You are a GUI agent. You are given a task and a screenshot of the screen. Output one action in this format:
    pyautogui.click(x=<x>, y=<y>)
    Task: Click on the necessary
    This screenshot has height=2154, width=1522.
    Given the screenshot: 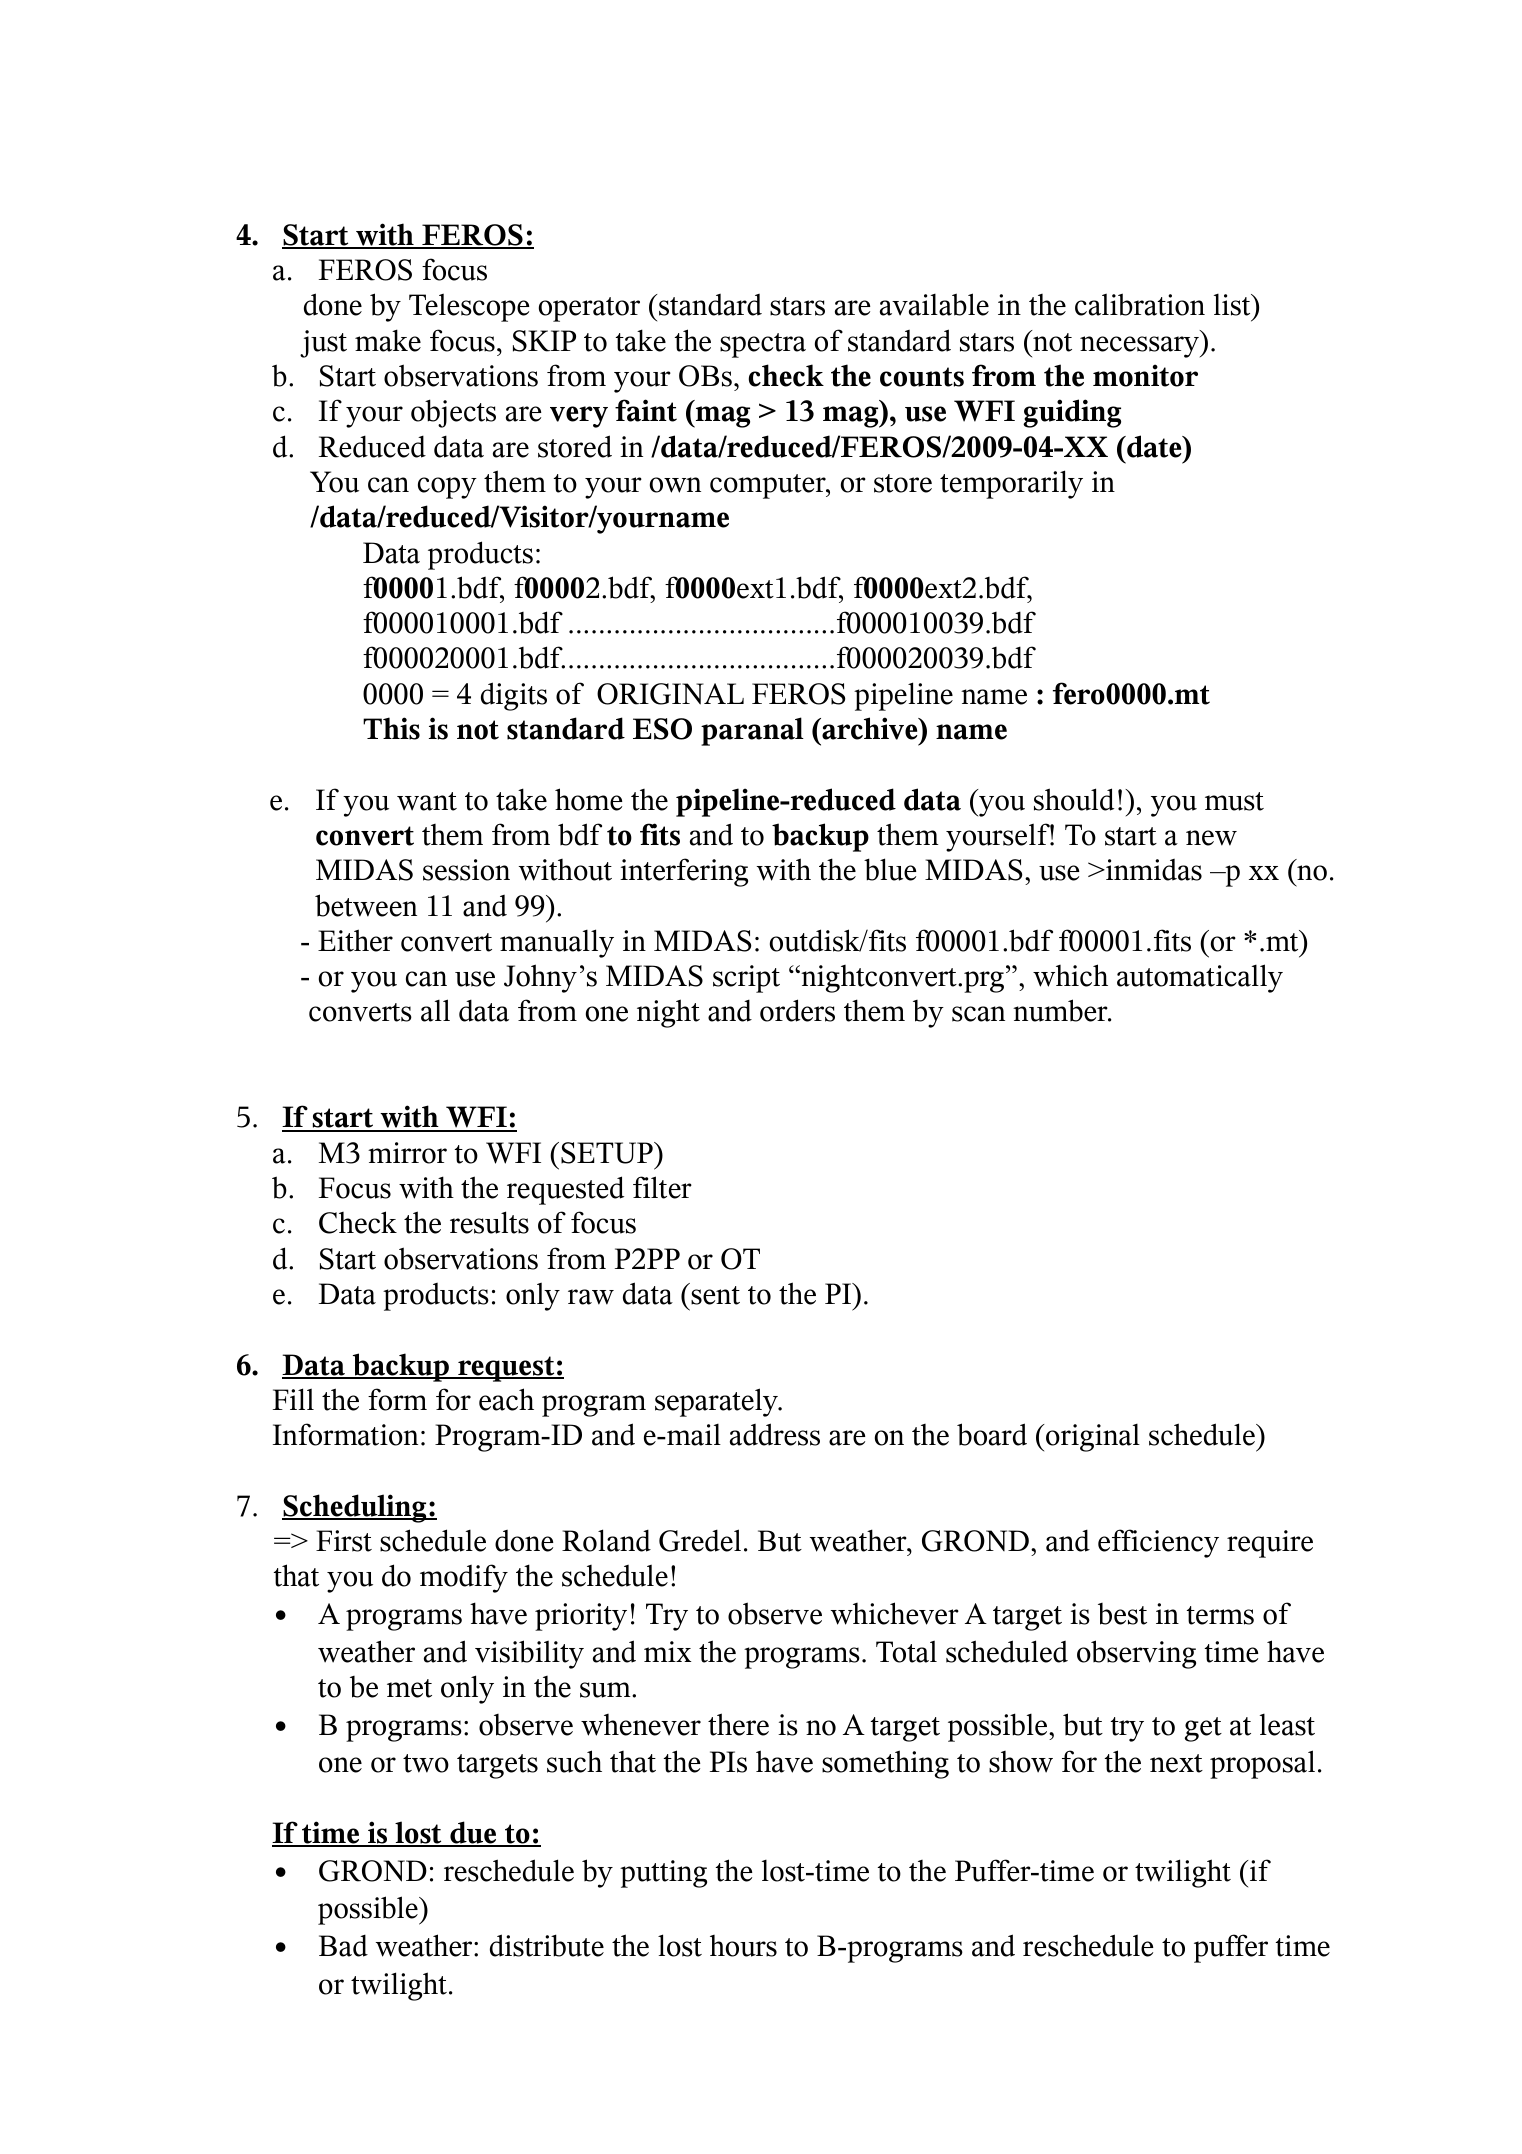 What is the action you would take?
    pyautogui.click(x=1140, y=347)
